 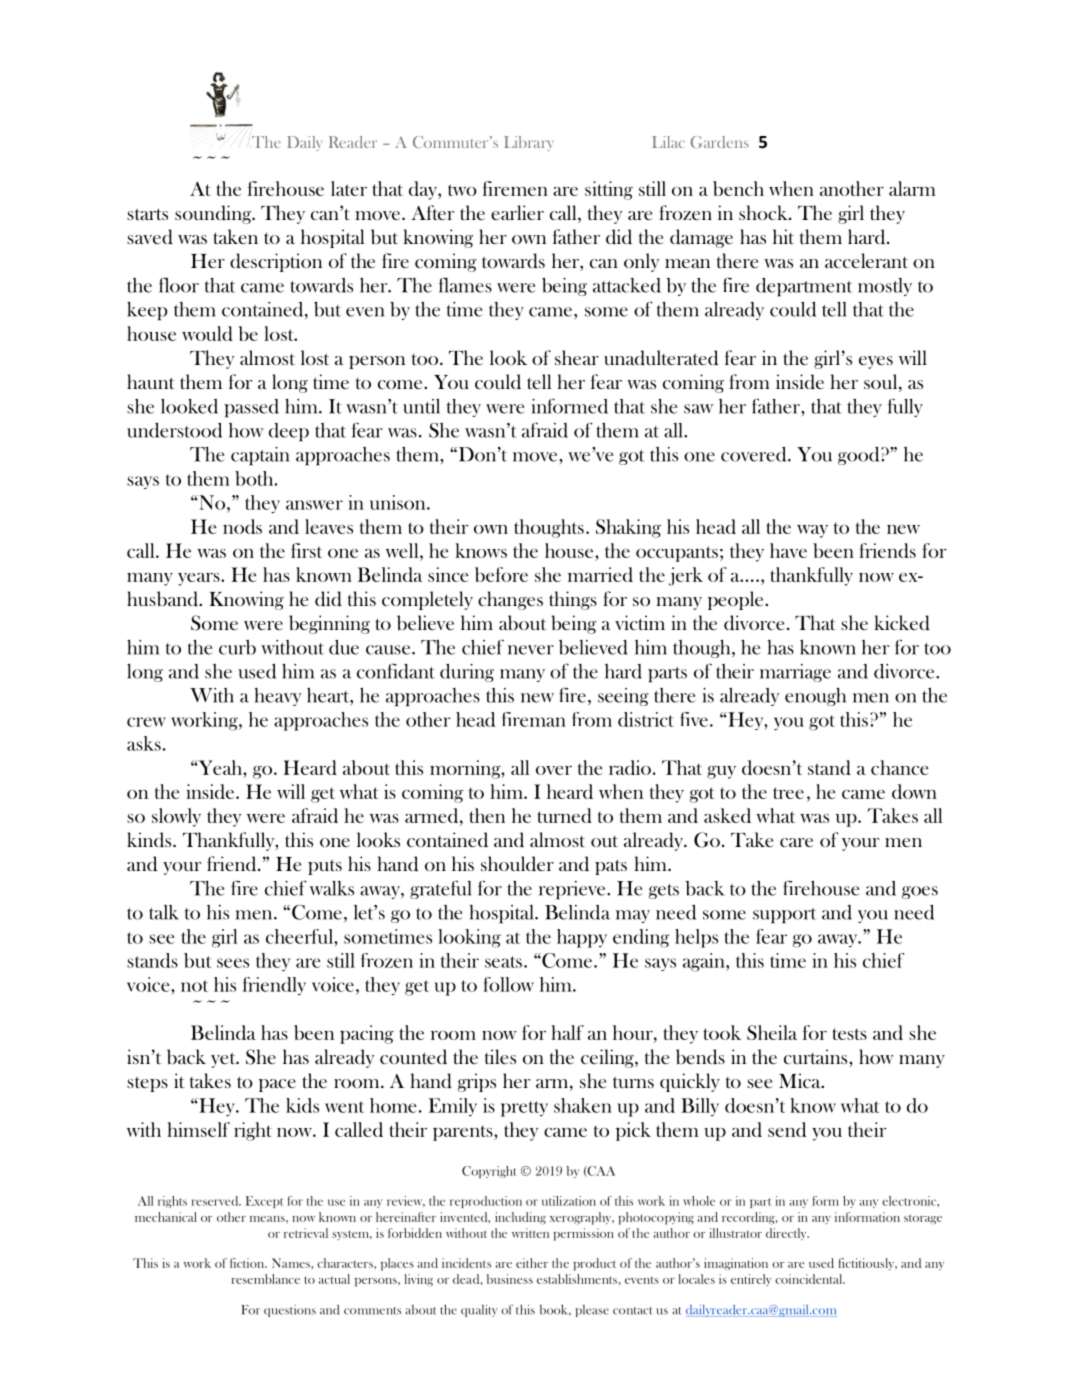 What do you see at coordinates (788, 550) in the screenshot?
I see `have` at bounding box center [788, 550].
